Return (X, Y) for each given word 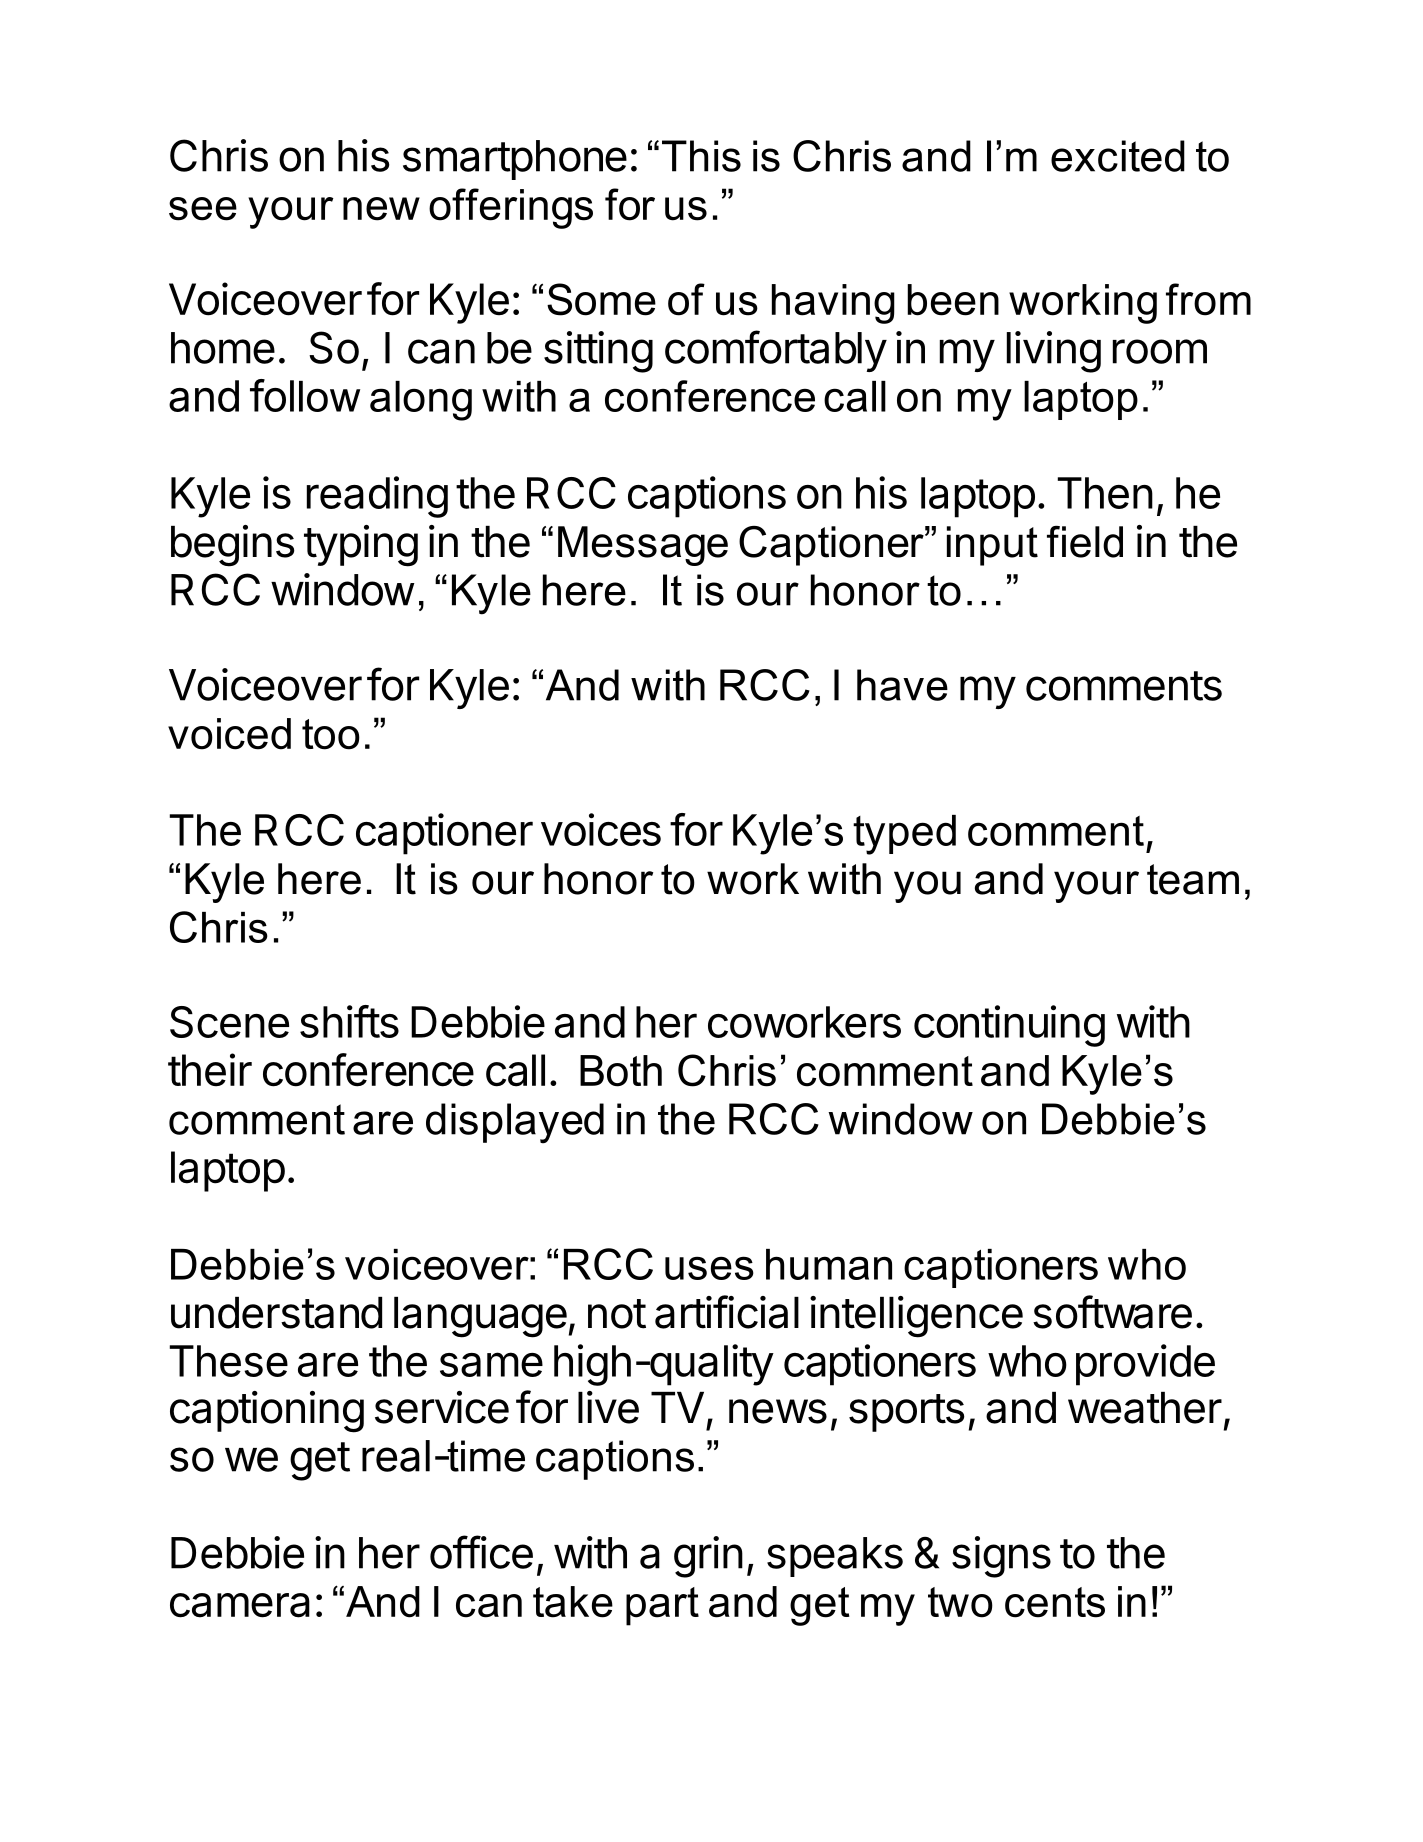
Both (621, 1071)
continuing (1009, 1026)
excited (1118, 156)
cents (1055, 1602)
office (481, 1552)
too (331, 734)
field (1085, 542)
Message (643, 546)
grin (708, 1557)
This (701, 156)
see (203, 209)
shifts (349, 1021)
